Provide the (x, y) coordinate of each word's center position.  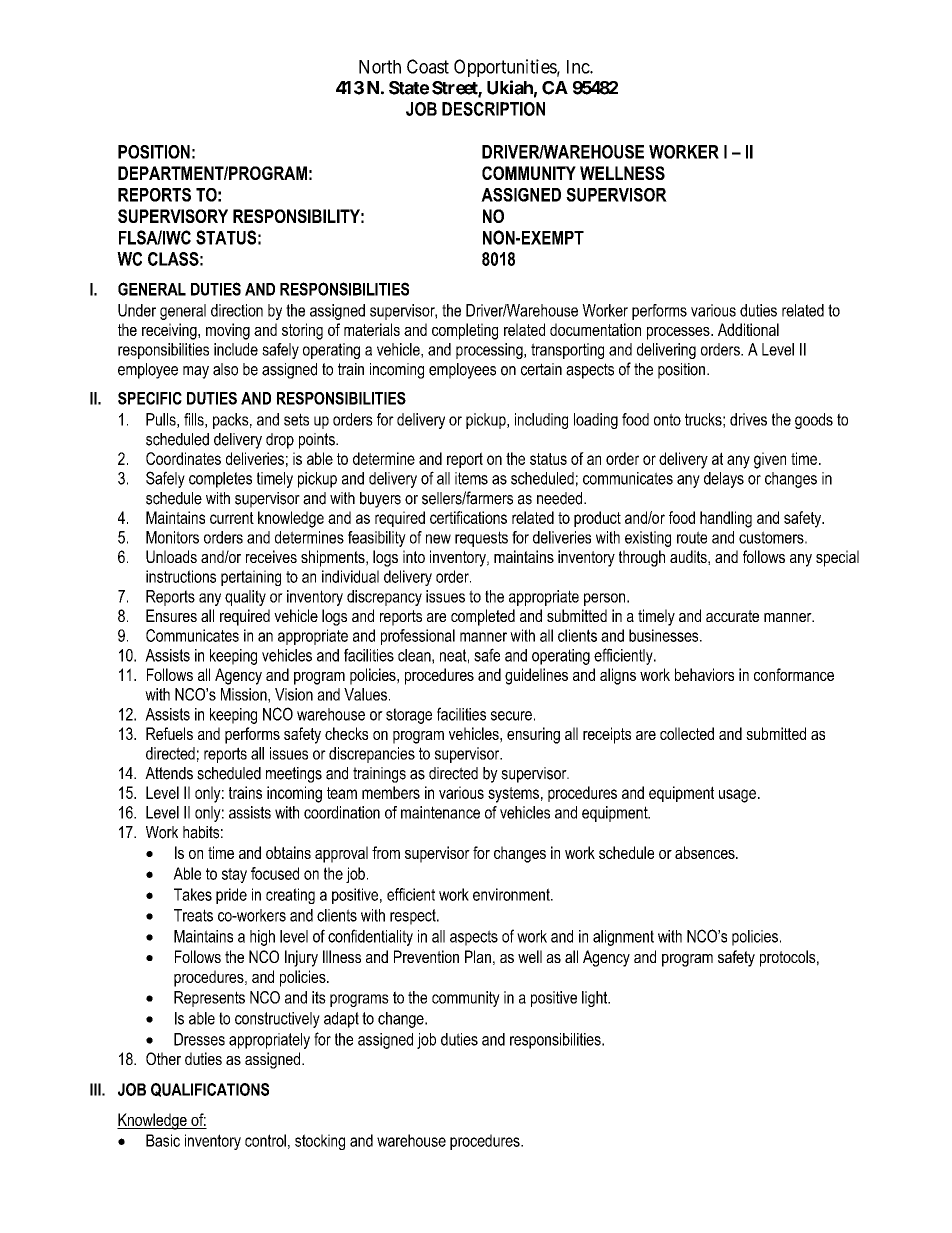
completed (483, 617)
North (380, 67)
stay (234, 875)
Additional (748, 329)
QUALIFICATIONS (210, 1090)
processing (490, 351)
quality (245, 598)
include (236, 349)
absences (706, 852)
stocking (320, 1142)
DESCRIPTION (493, 109)
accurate (732, 616)
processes (679, 333)
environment (512, 894)
